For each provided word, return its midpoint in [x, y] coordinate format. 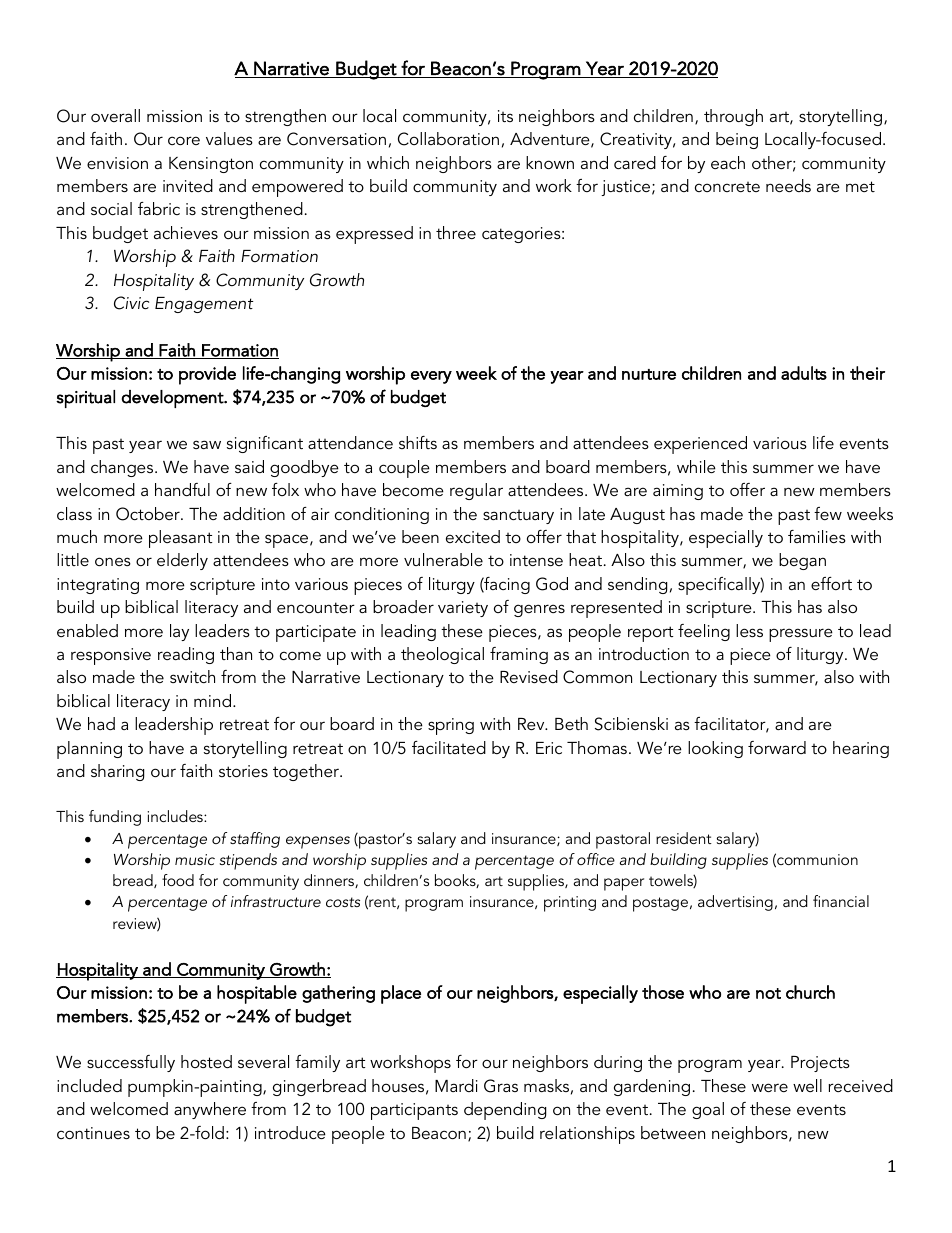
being [737, 140]
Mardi [456, 1085]
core [184, 140]
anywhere [210, 1110]
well [807, 1085]
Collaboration [448, 139]
